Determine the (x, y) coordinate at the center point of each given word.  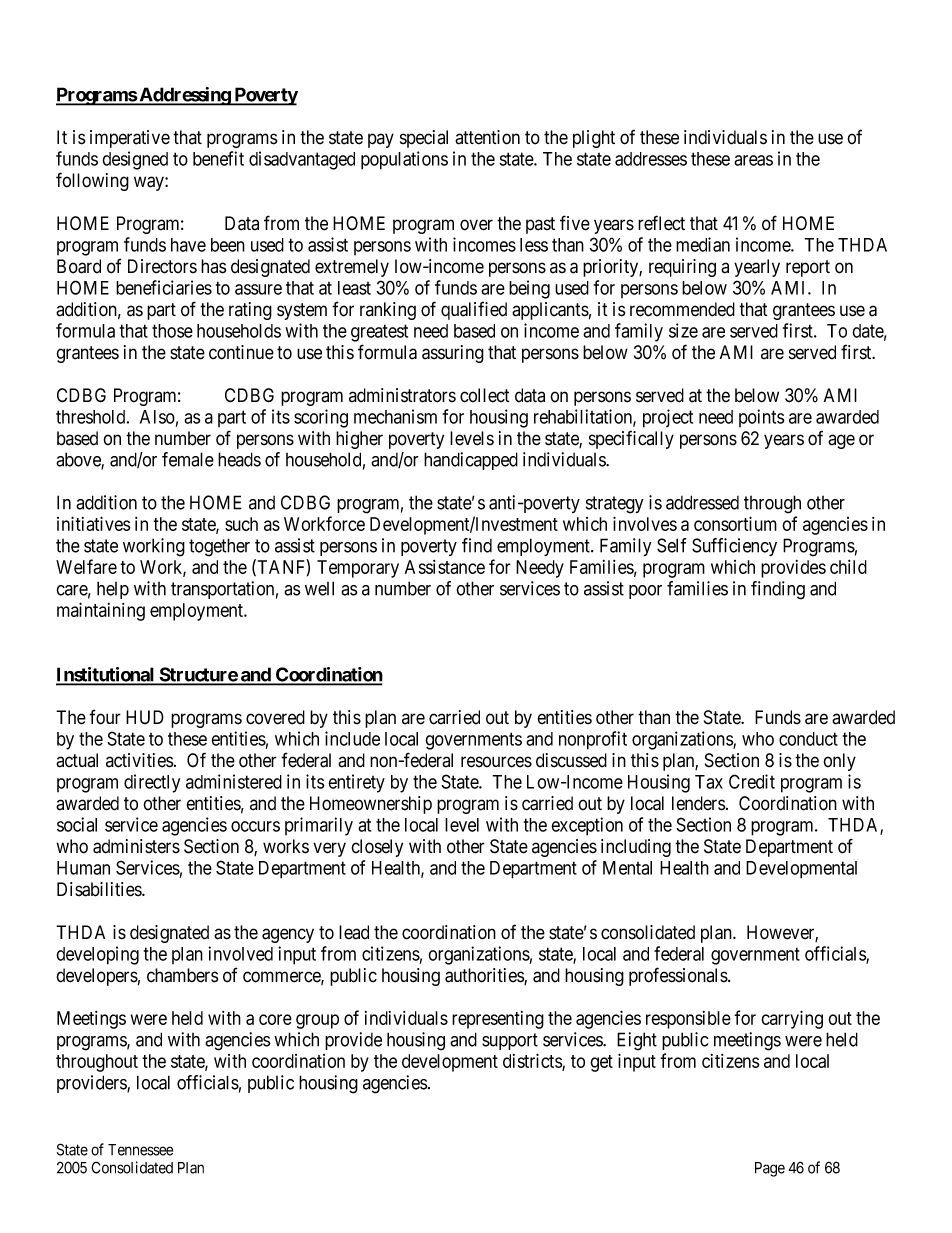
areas (753, 160)
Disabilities (100, 889)
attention (487, 137)
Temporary (358, 569)
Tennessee (140, 1150)
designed (135, 160)
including (636, 848)
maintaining (101, 611)
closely (377, 848)
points (762, 418)
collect (485, 395)
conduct (808, 739)
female (188, 459)
